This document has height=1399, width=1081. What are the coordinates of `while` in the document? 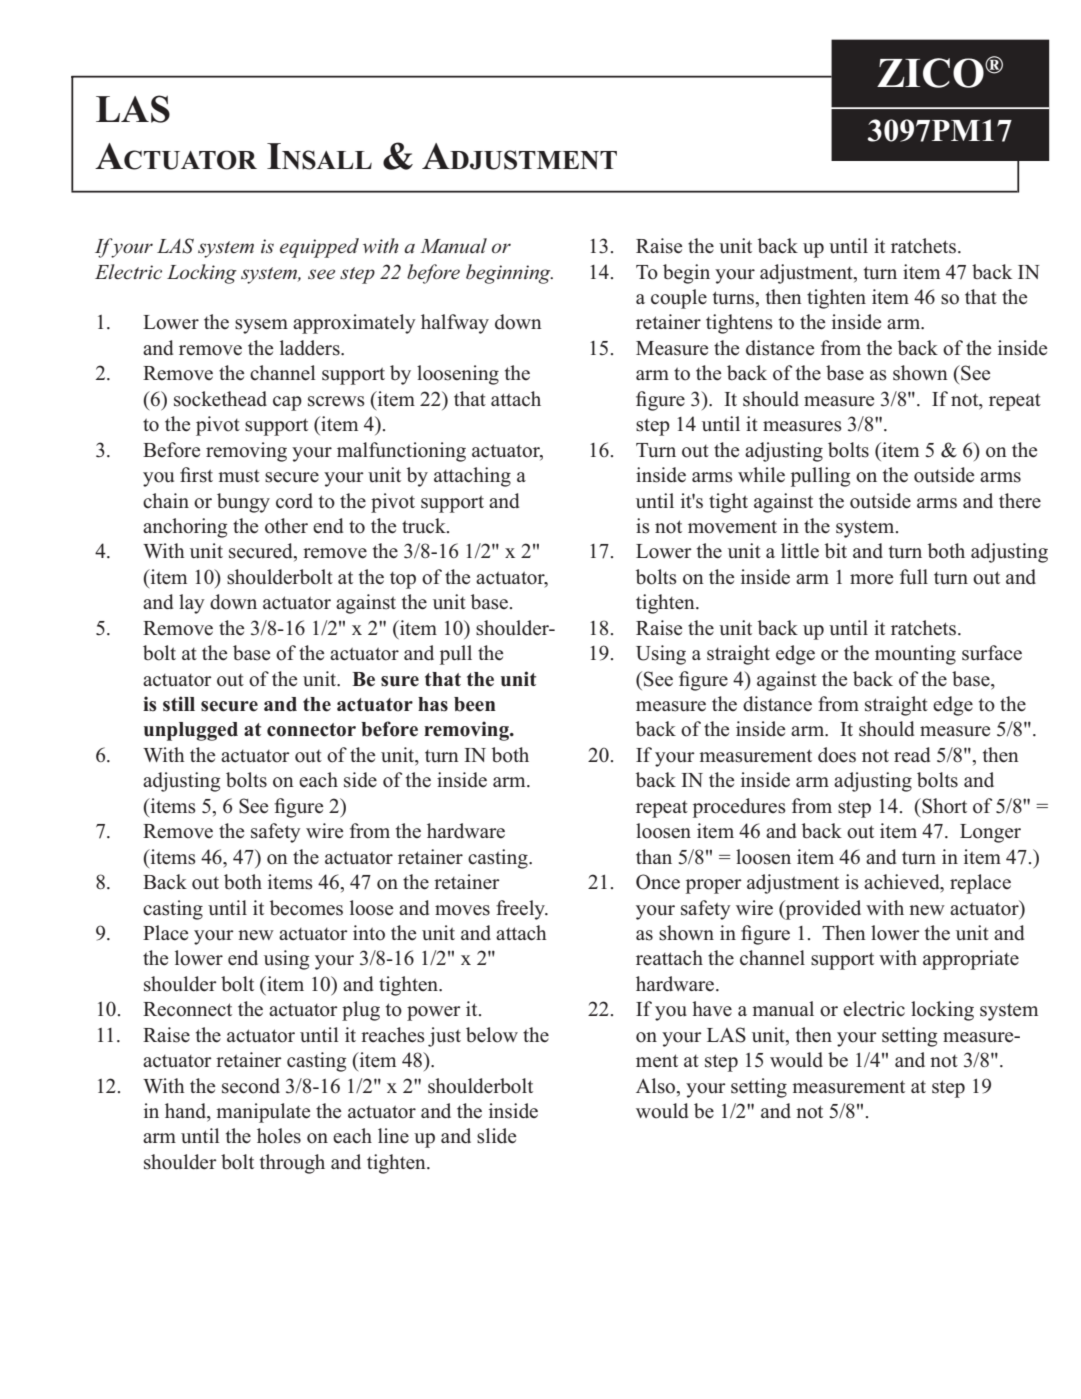 It's located at (761, 474).
